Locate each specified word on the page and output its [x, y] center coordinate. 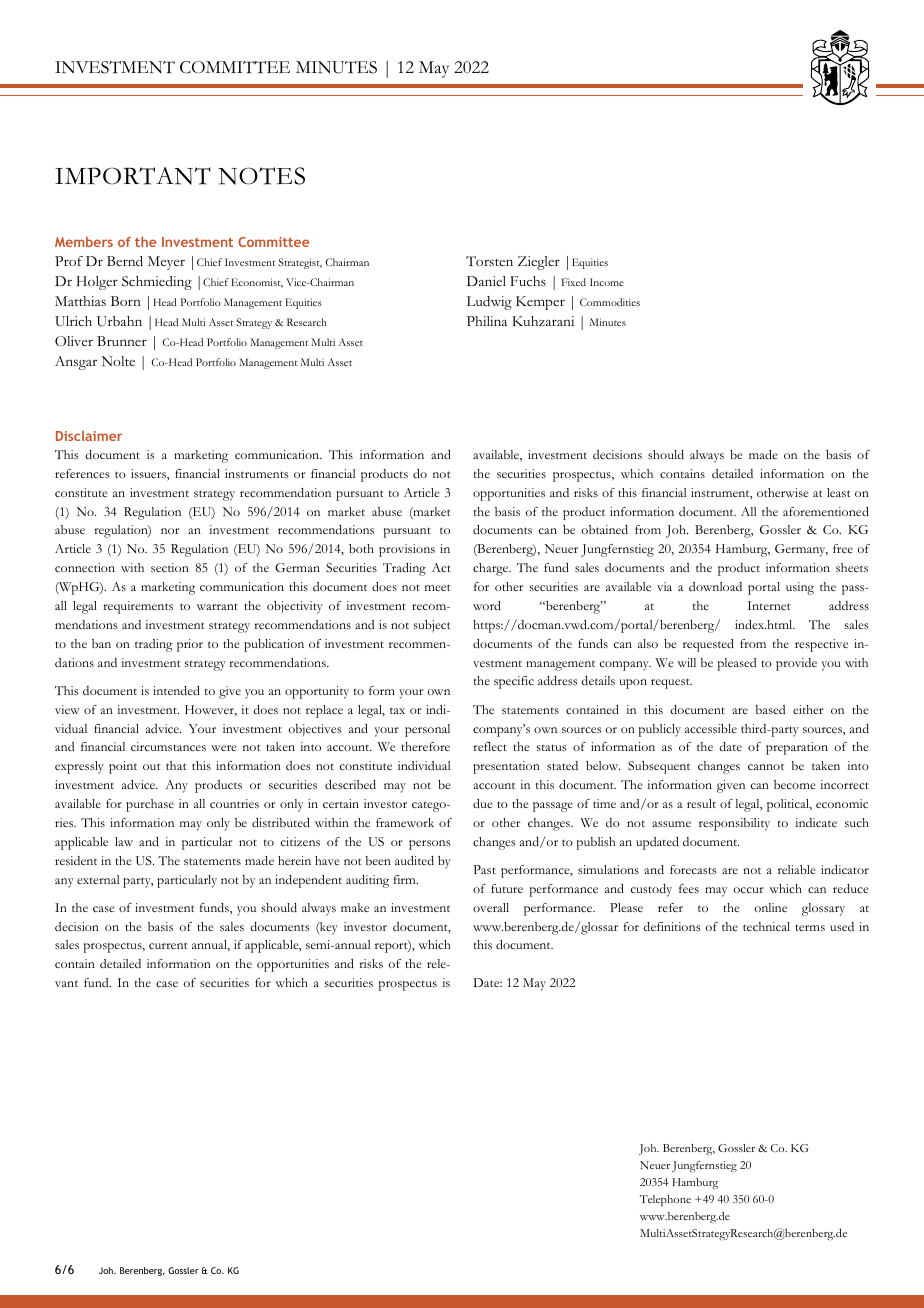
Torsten [489, 261]
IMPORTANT [133, 176]
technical [766, 926]
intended [176, 690]
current [168, 945]
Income [607, 282]
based [770, 709]
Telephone [665, 1201]
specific [514, 682]
